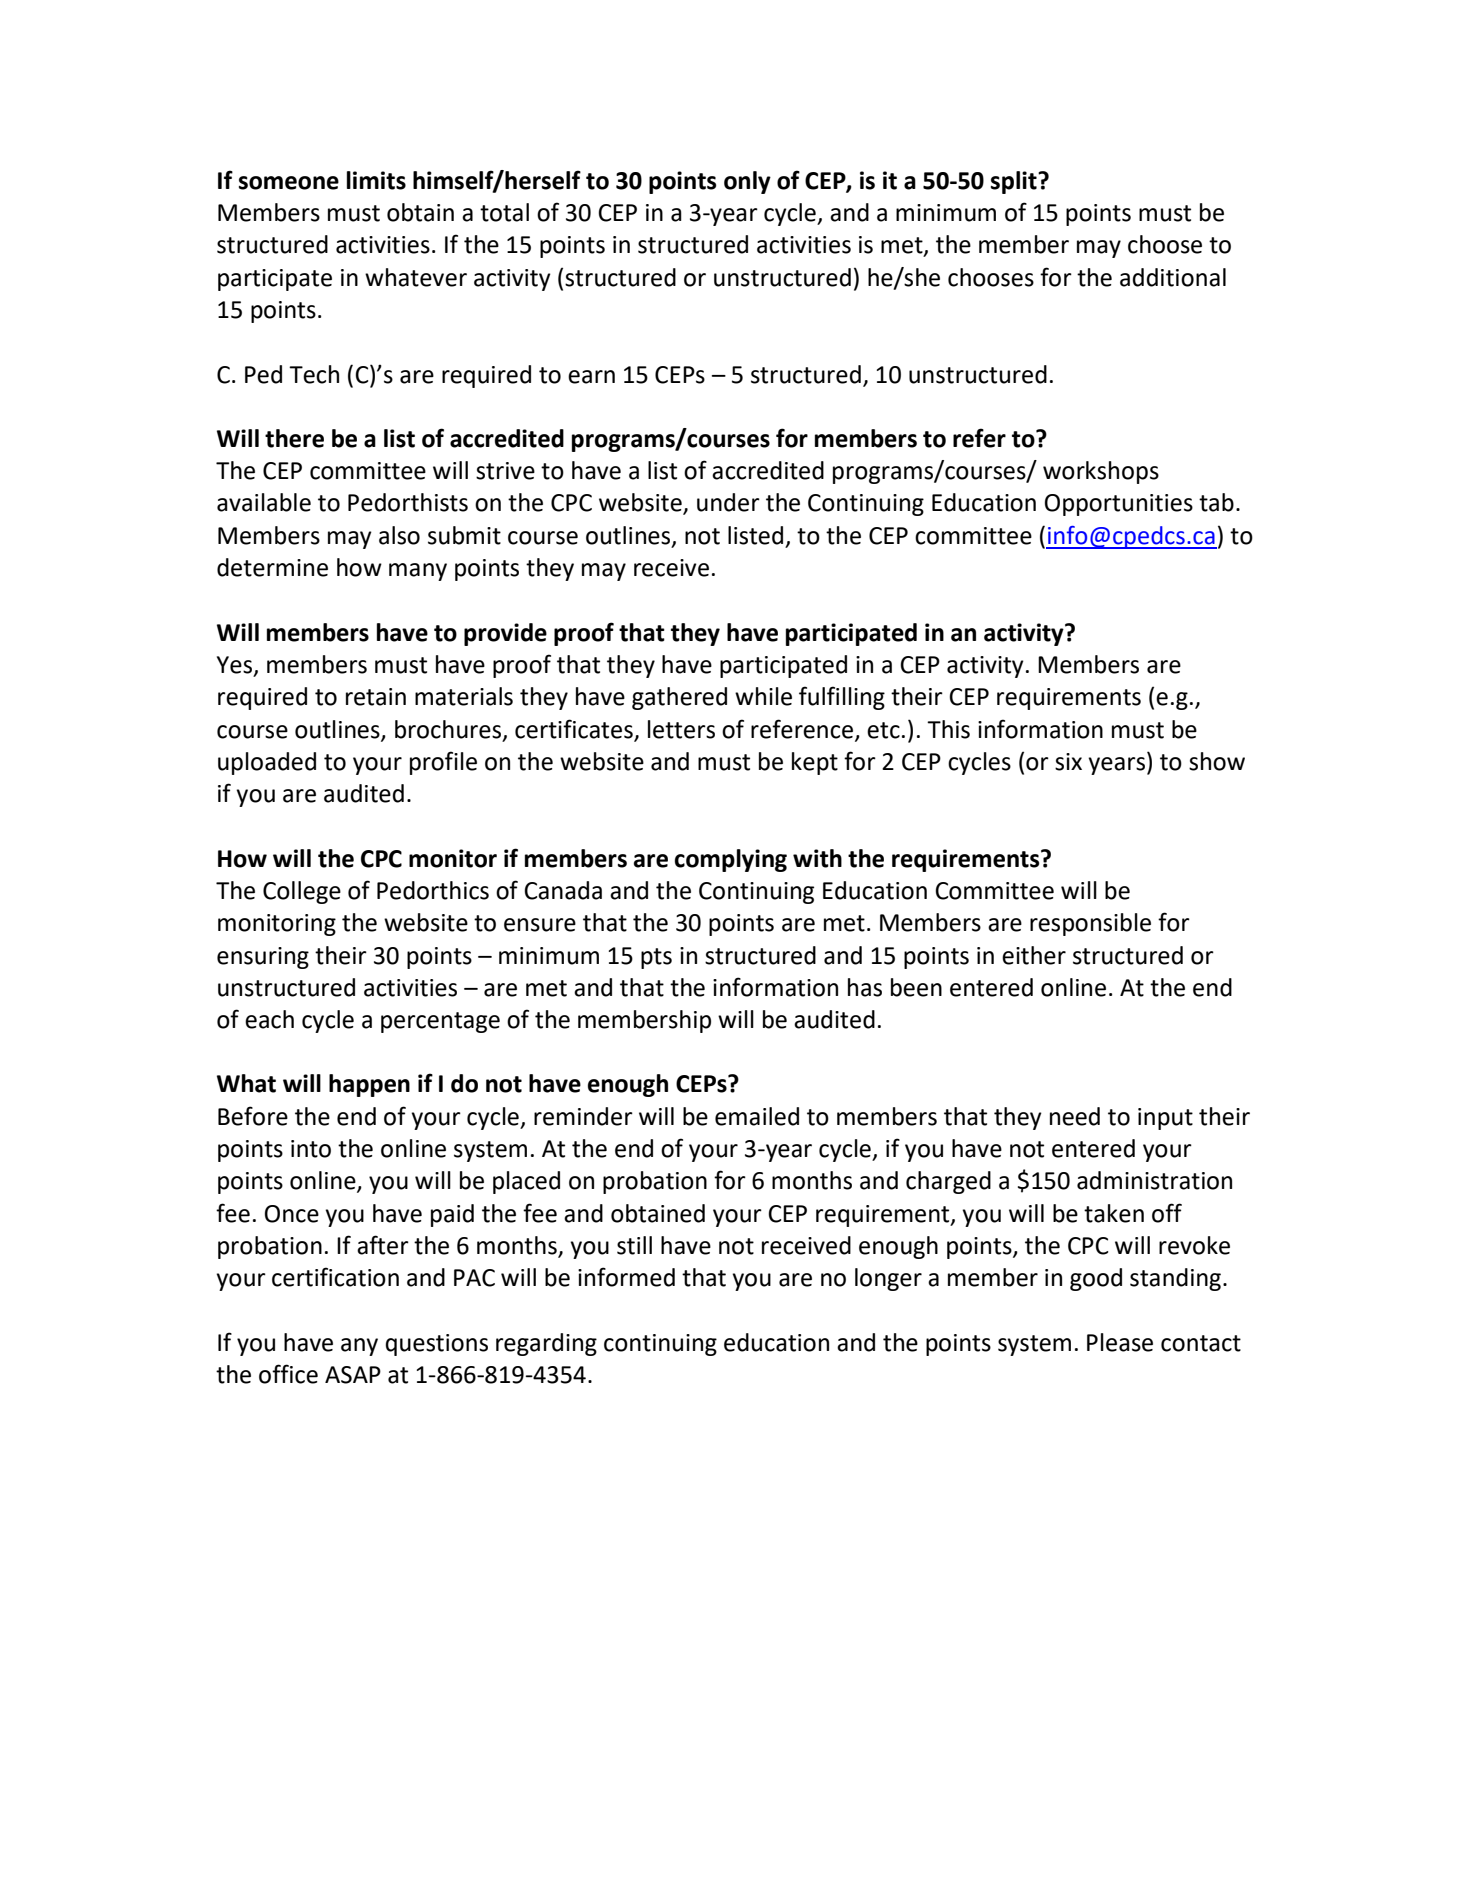  Describe the element at coordinates (353, 1375) in the document. I see `ASAP` at that location.
